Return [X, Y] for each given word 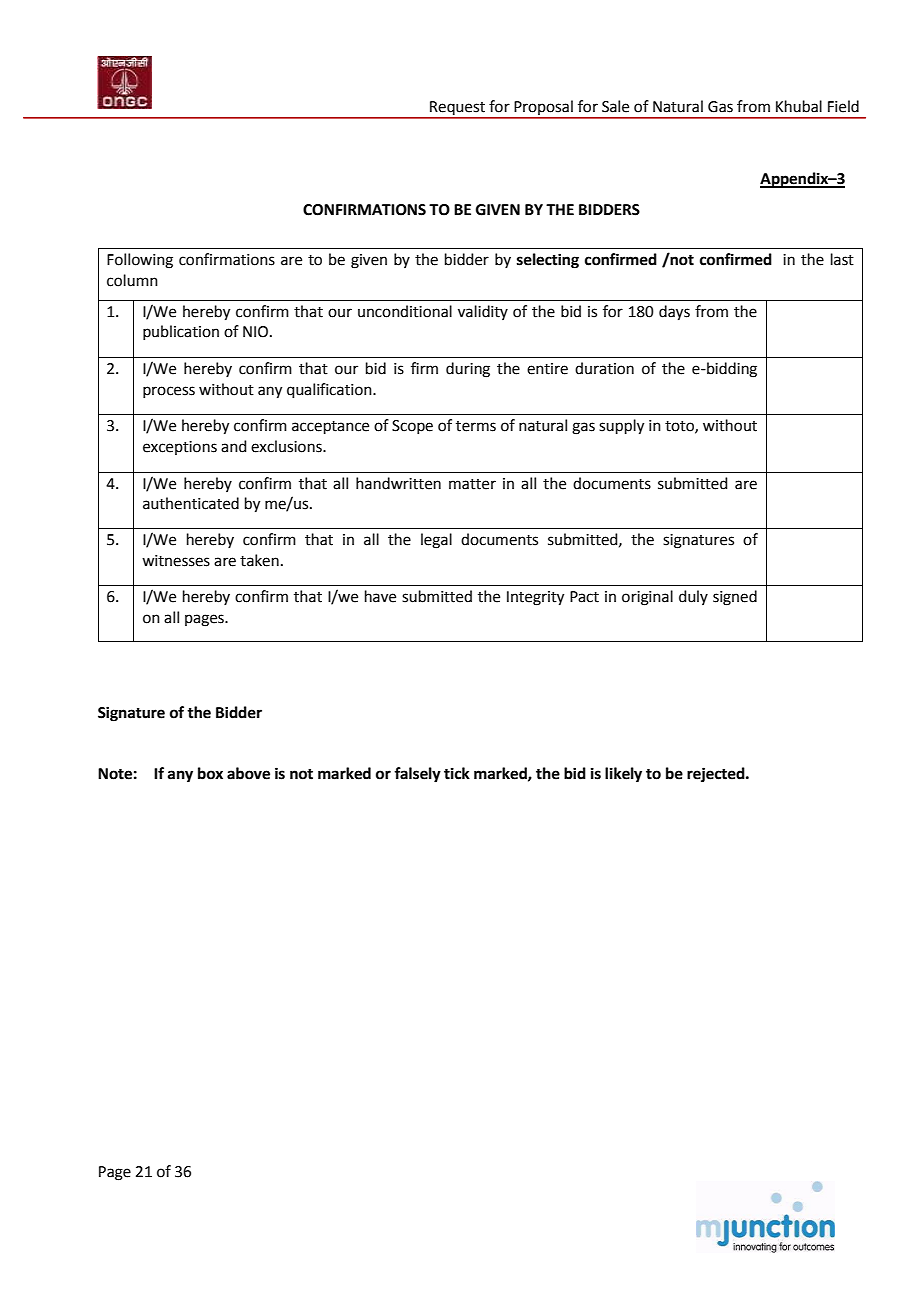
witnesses [176, 561]
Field [843, 106]
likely [623, 775]
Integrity [535, 598]
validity [483, 312]
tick [457, 773]
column [132, 280]
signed [735, 598]
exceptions [180, 448]
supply [621, 427]
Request [457, 109]
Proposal [543, 109]
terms [476, 426]
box [210, 773]
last [842, 259]
